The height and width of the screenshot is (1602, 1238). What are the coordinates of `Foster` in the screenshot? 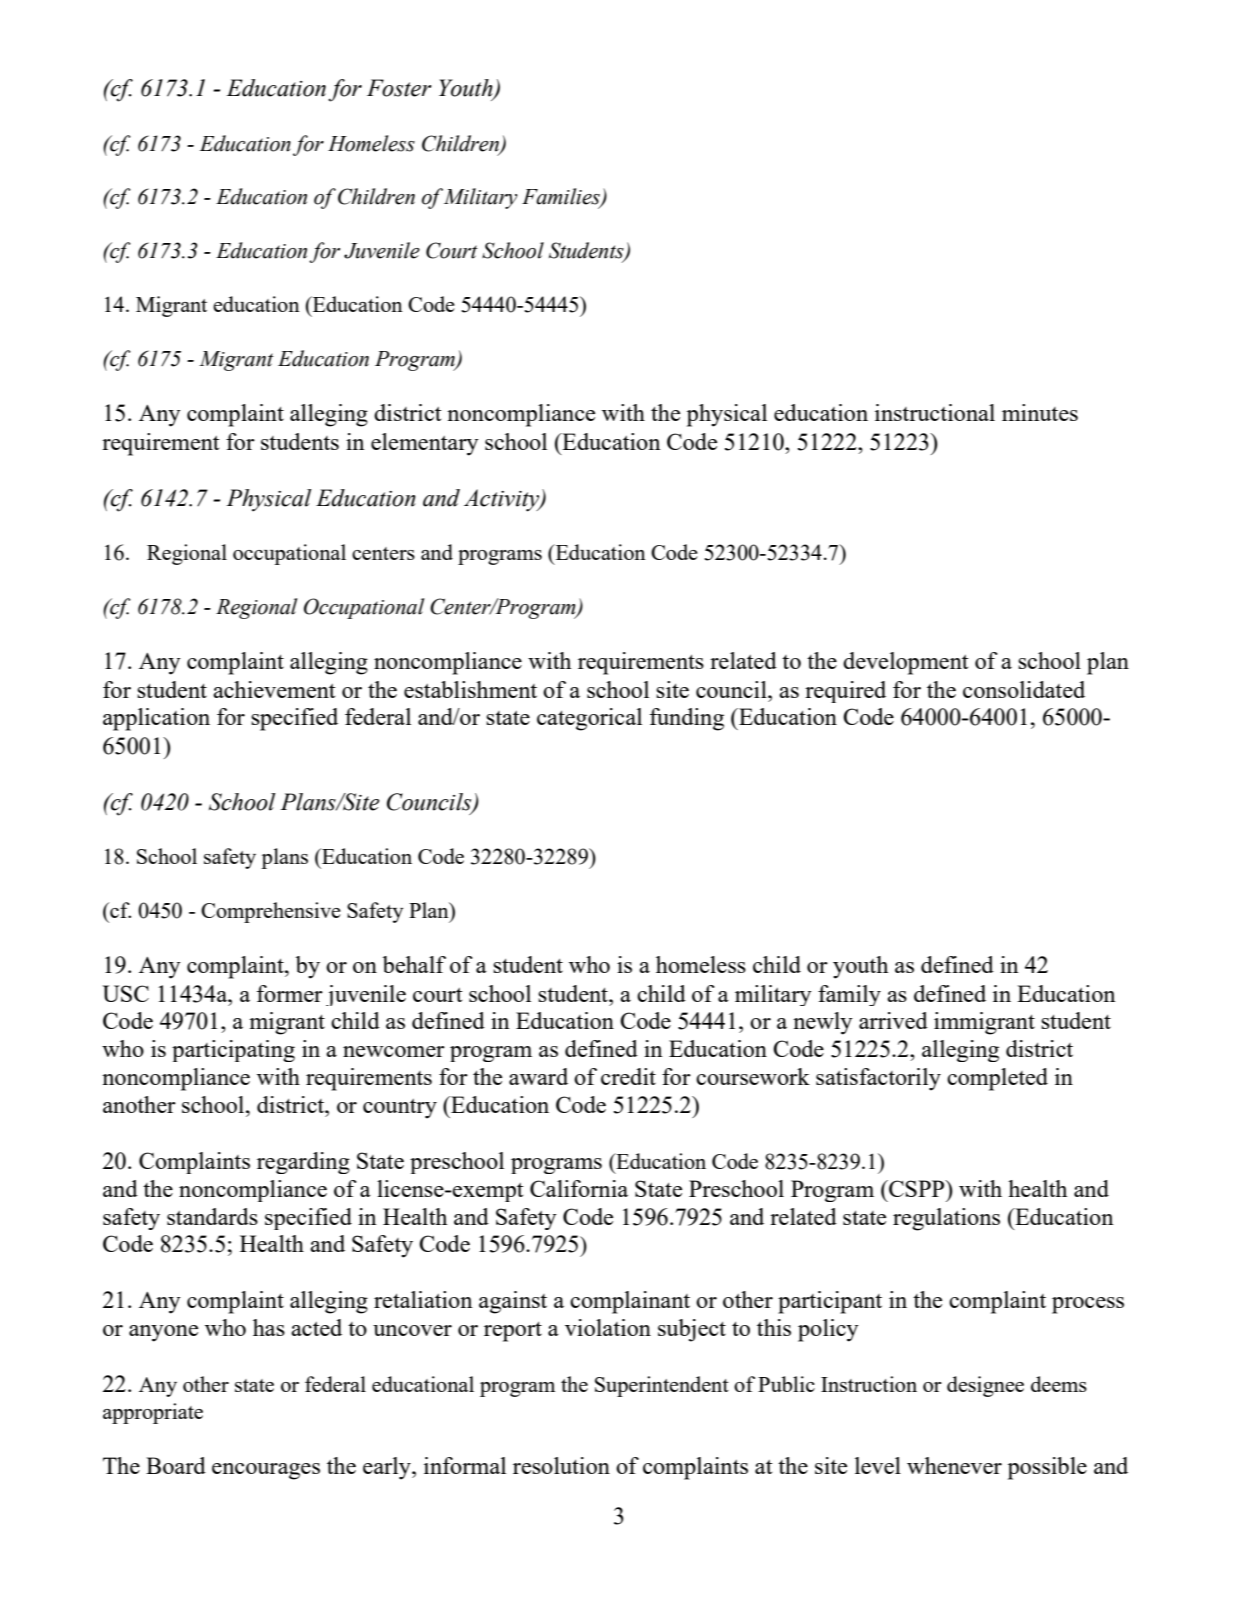 It's located at (399, 88).
